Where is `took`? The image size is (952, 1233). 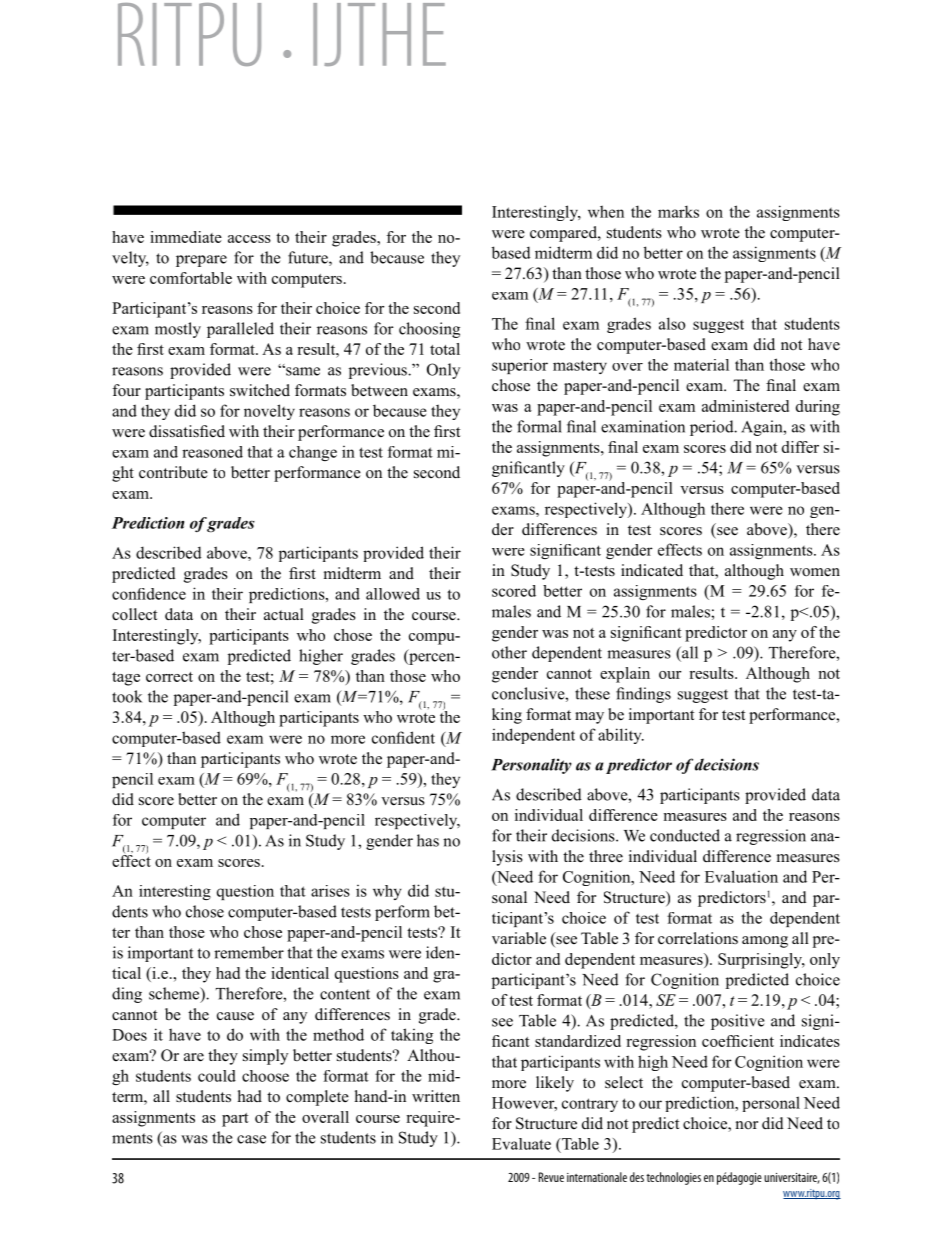 took is located at coordinates (127, 696).
